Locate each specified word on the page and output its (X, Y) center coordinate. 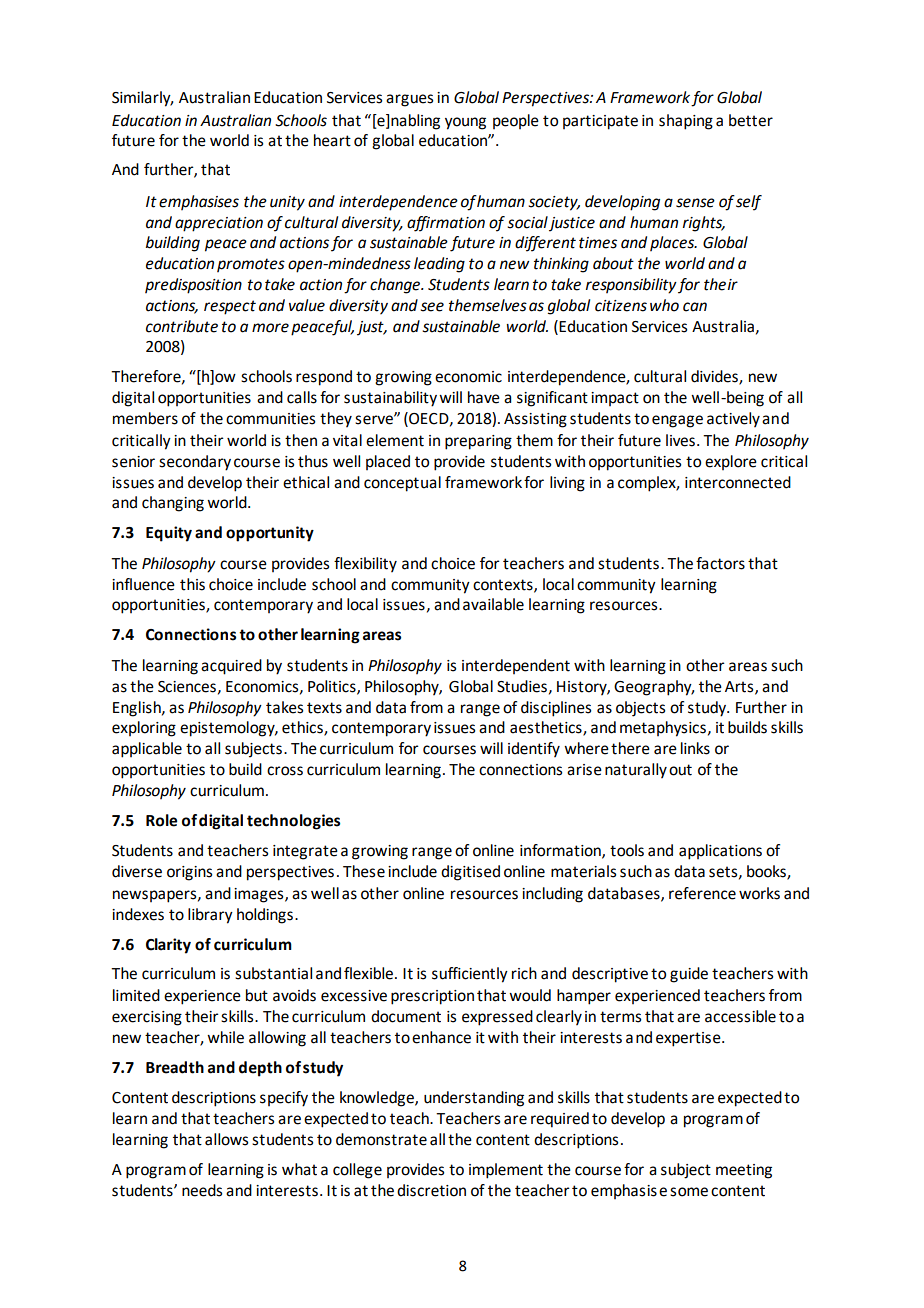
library (210, 916)
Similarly (142, 99)
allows (226, 1139)
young (465, 123)
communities (270, 419)
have (484, 397)
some (689, 1192)
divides (715, 377)
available (493, 604)
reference (702, 893)
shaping (686, 122)
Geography (654, 688)
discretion (431, 1190)
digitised (470, 873)
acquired (231, 667)
